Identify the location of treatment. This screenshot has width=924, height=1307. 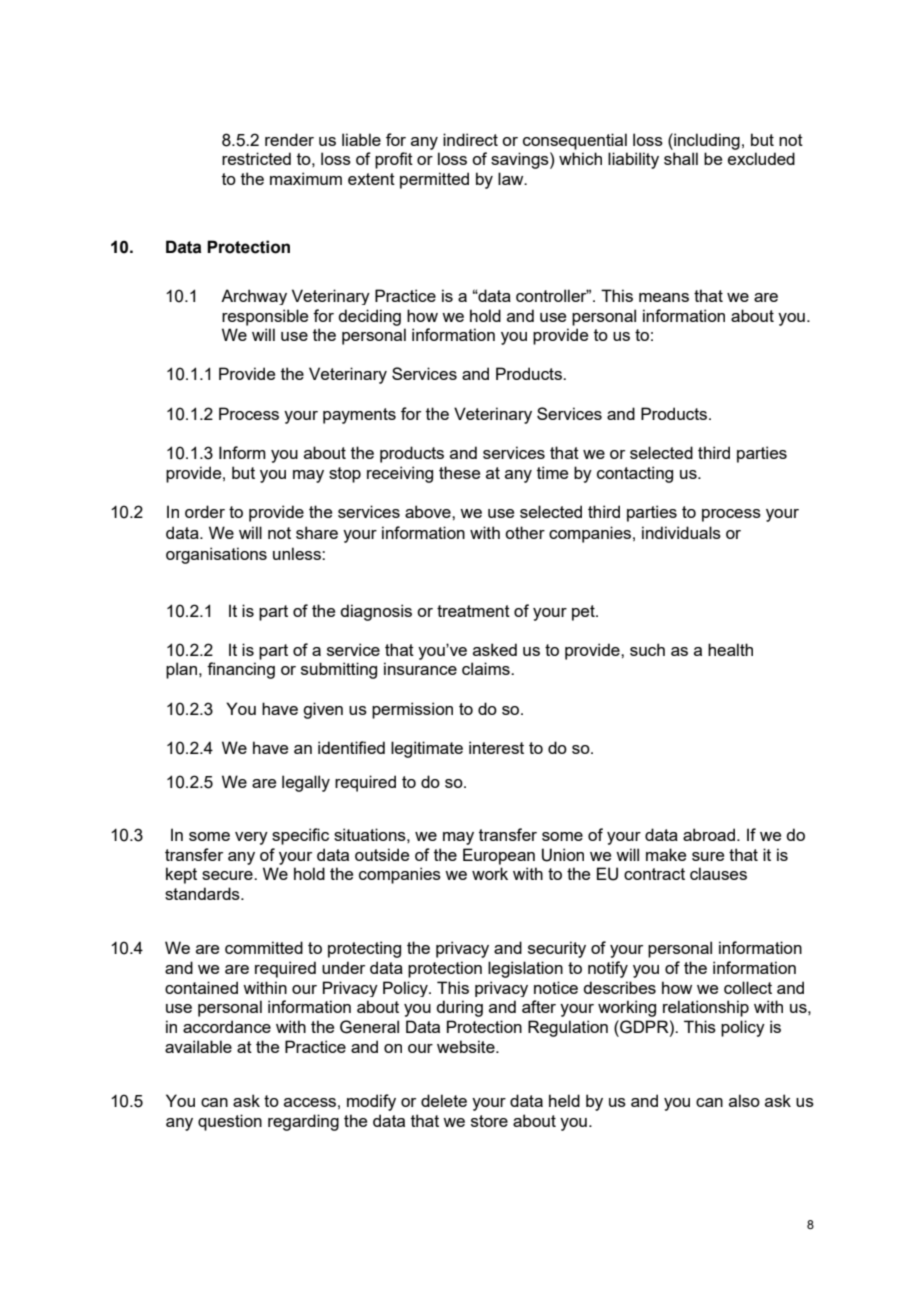
(473, 611).
